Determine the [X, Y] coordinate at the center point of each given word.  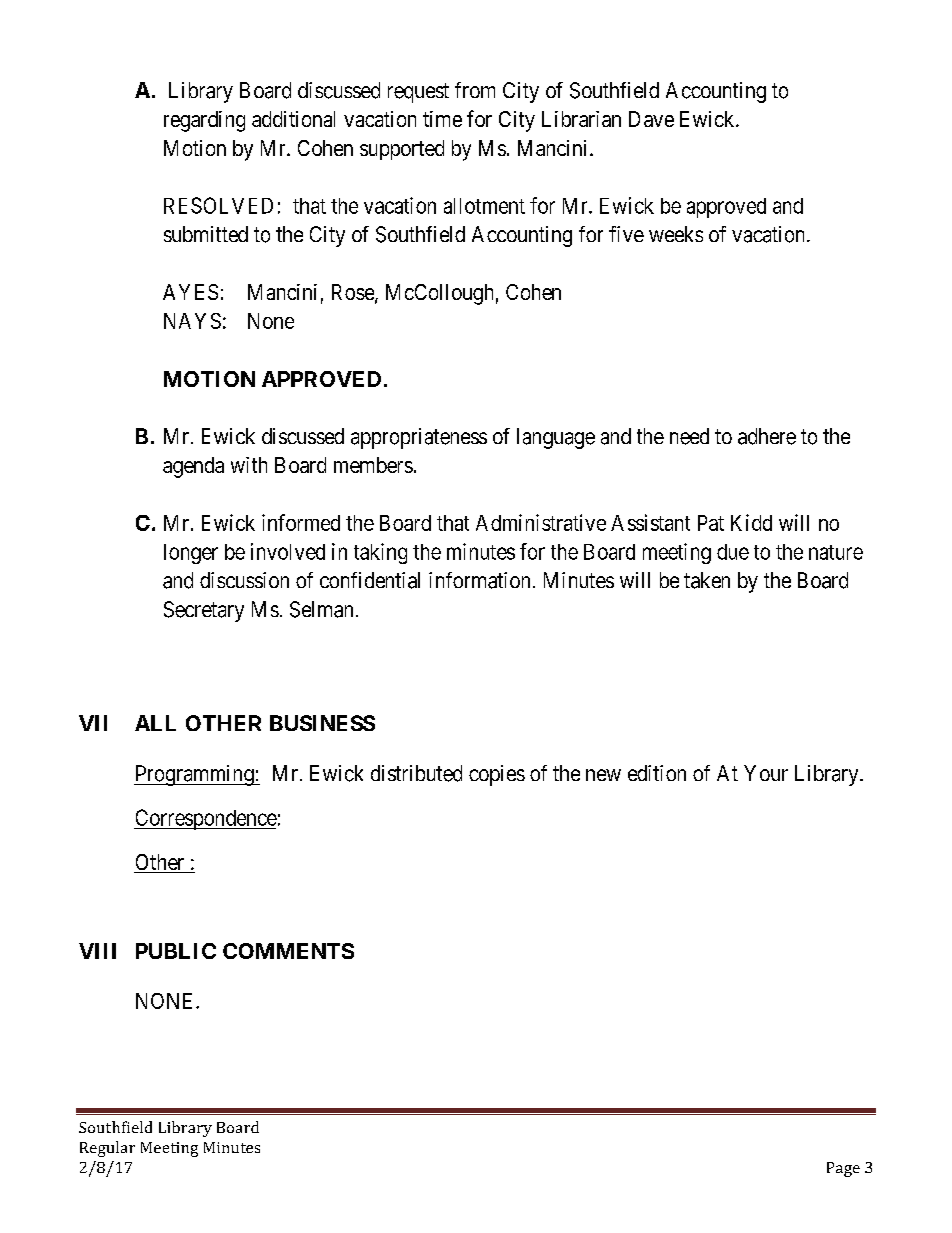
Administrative [541, 522]
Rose [354, 293]
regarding [204, 121]
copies [497, 775]
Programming [195, 775]
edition [657, 773]
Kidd [751, 522]
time [442, 119]
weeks [676, 234]
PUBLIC [176, 951]
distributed [416, 773]
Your [766, 773]
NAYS [192, 321]
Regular [107, 1149]
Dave [651, 119]
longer [191, 554]
